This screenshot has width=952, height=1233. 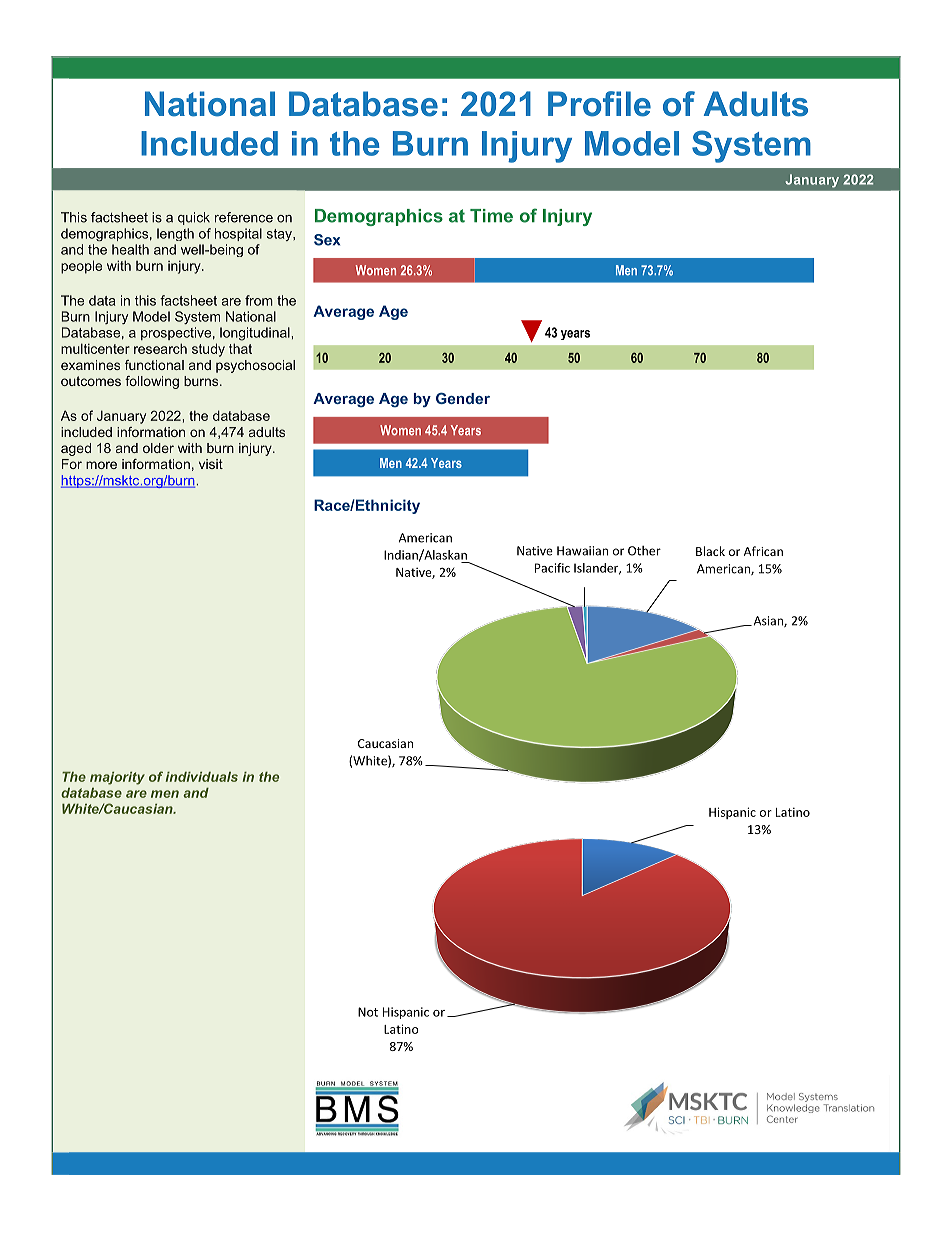 I want to click on Pacific, so click(x=552, y=568).
